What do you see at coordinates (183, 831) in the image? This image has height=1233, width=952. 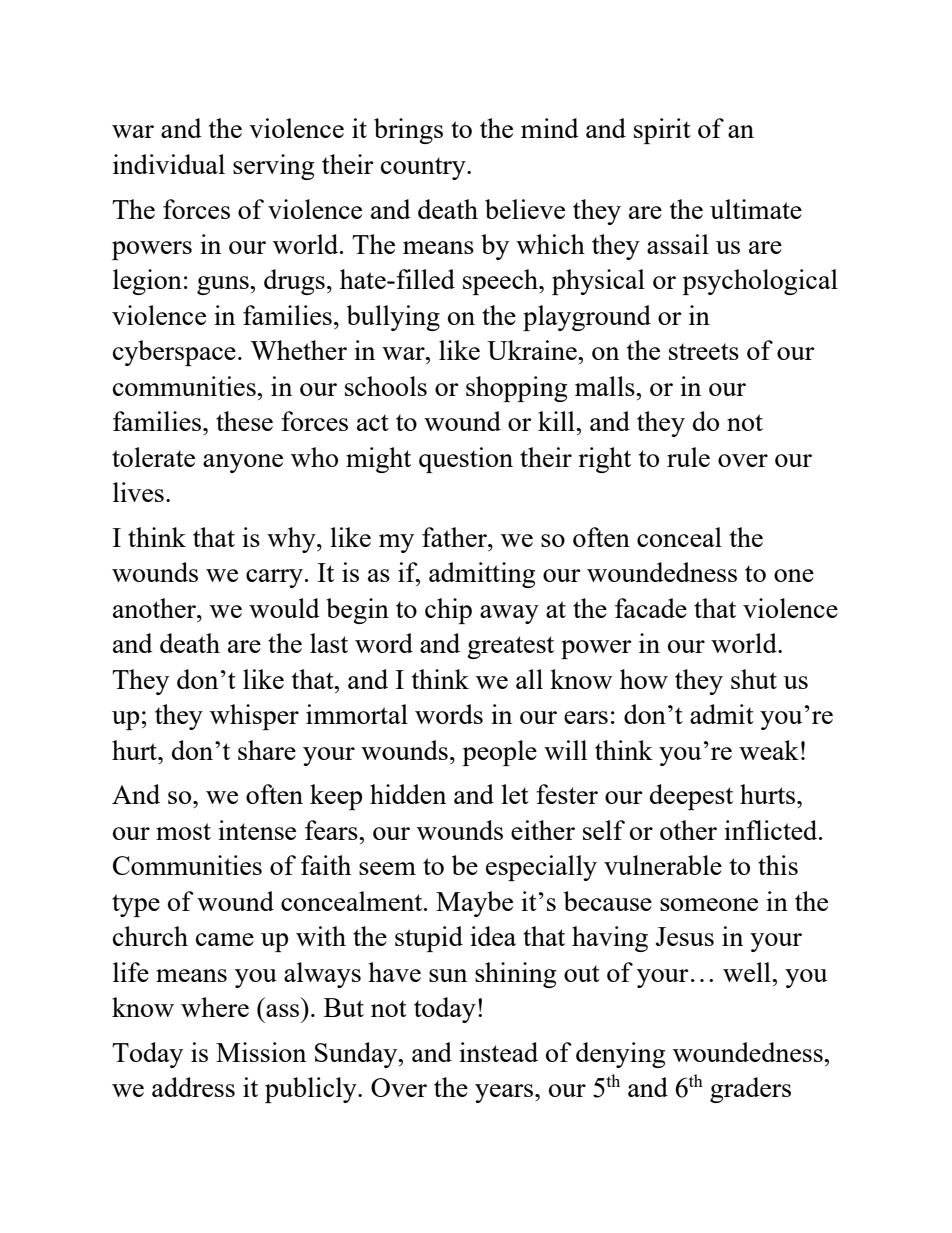 I see `most` at bounding box center [183, 831].
